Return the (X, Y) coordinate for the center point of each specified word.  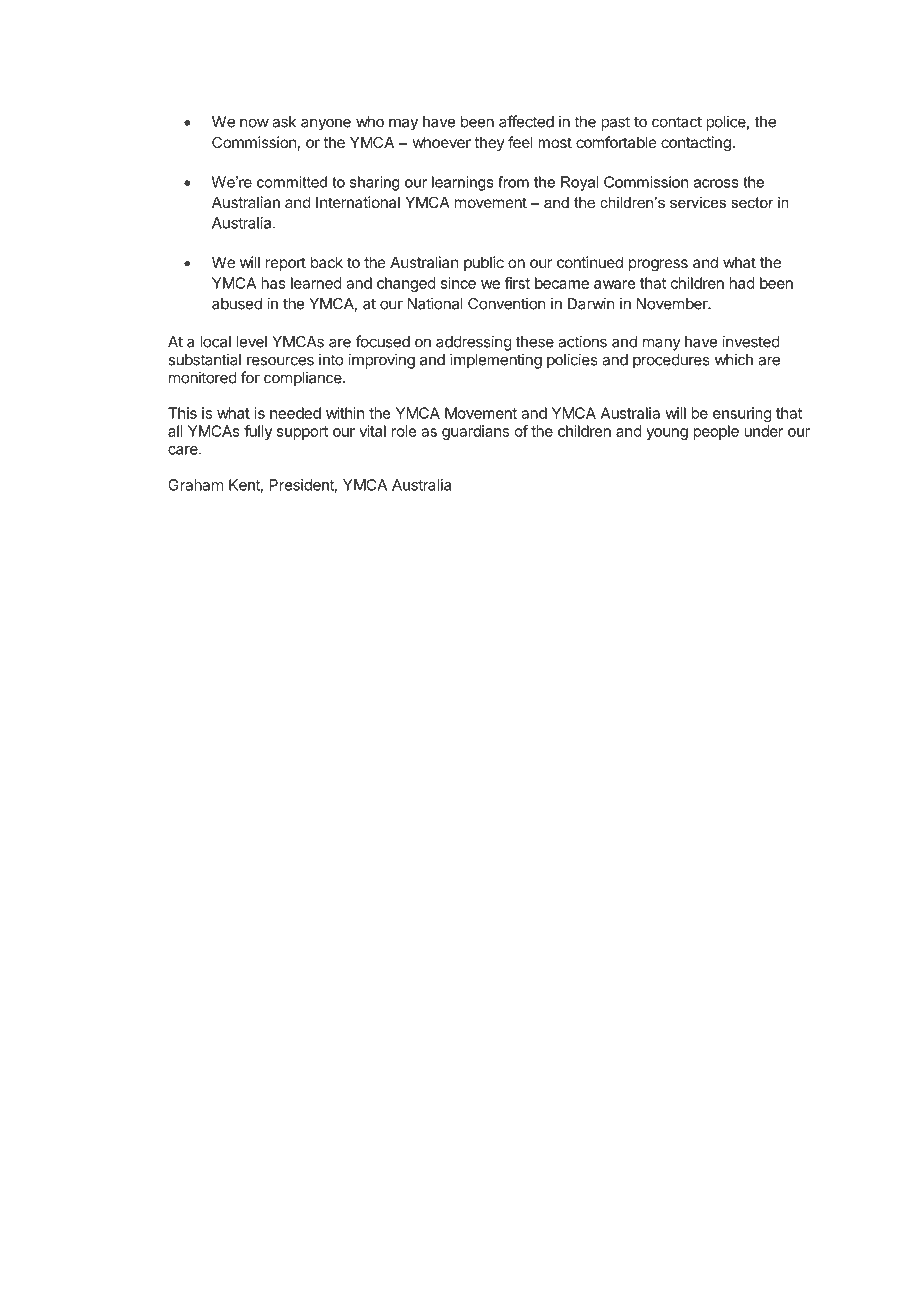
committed (292, 182)
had (742, 283)
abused (237, 304)
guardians (475, 432)
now (254, 123)
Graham (195, 485)
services (698, 202)
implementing (496, 361)
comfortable (616, 142)
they (489, 143)
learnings (463, 183)
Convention (506, 303)
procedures (671, 361)
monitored (203, 377)
